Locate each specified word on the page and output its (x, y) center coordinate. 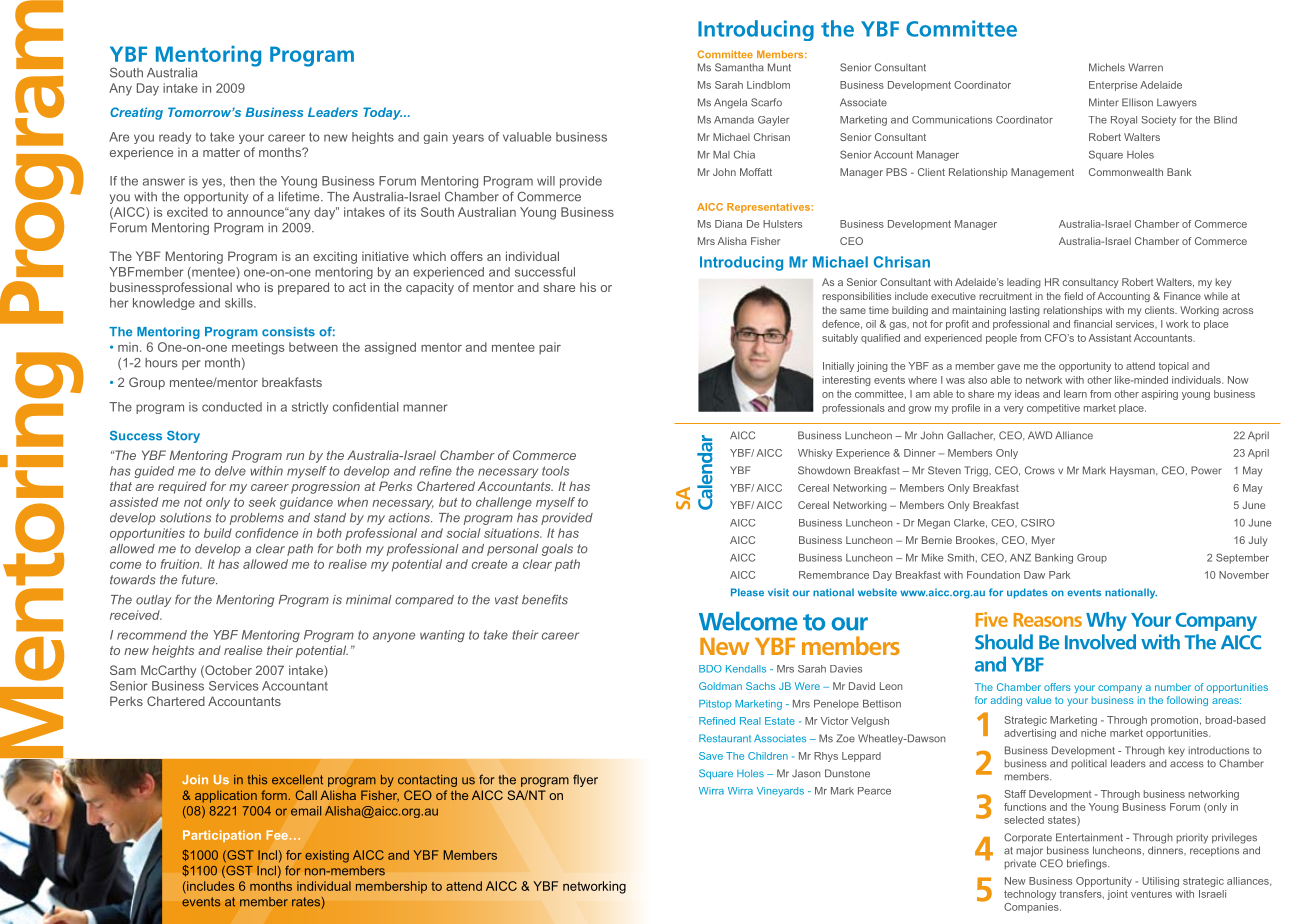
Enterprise (1113, 86)
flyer (585, 780)
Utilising (1160, 882)
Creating (136, 113)
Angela (730, 103)
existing (327, 856)
